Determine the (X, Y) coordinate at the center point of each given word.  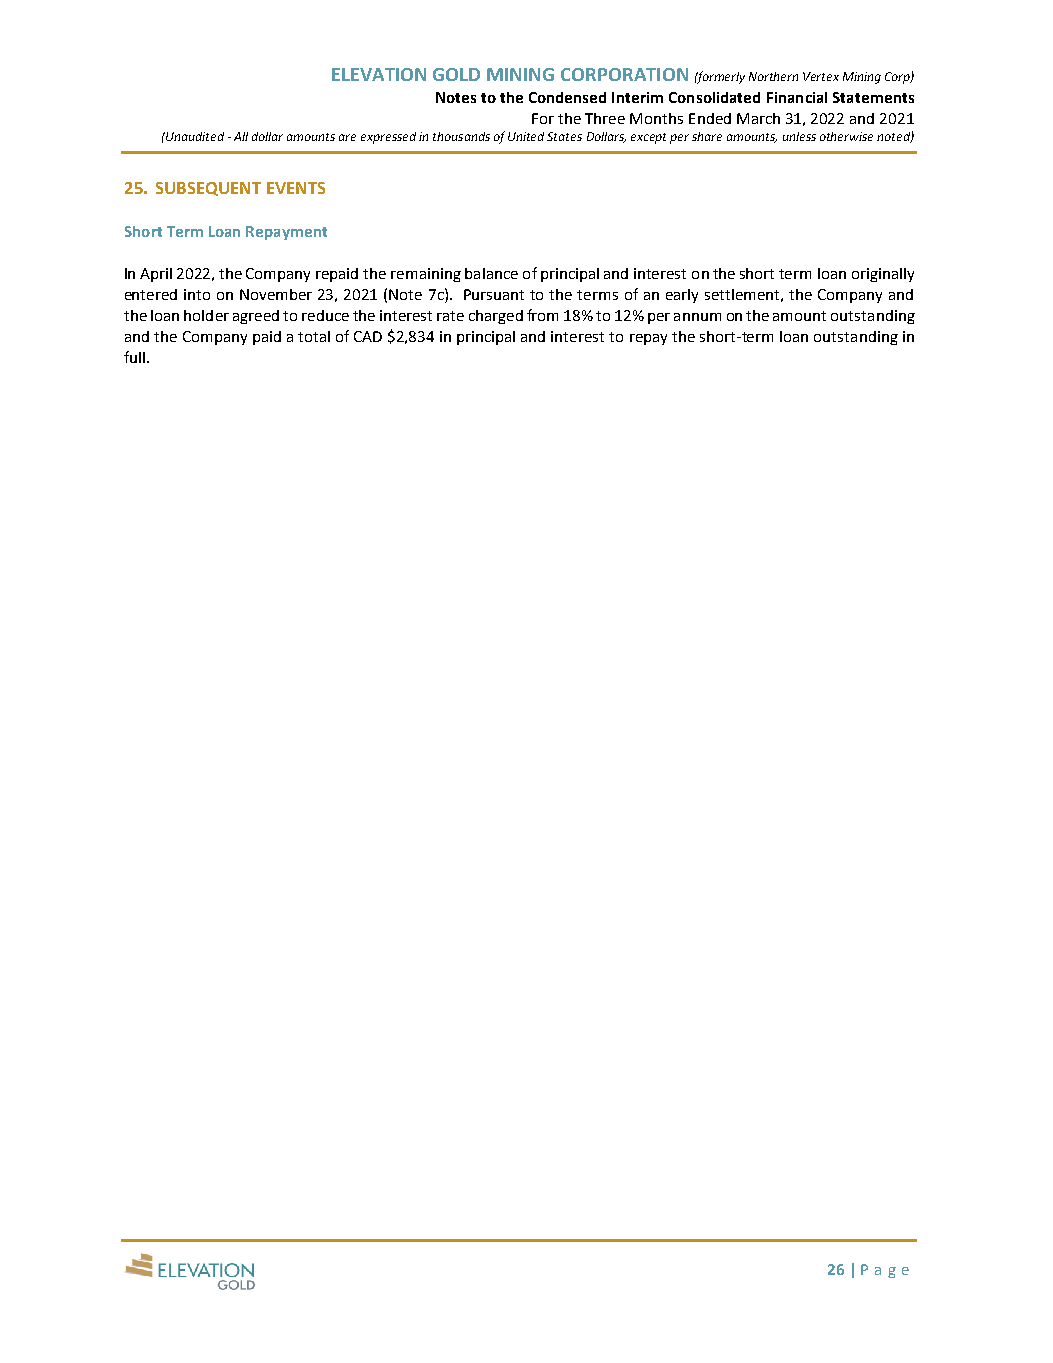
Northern (773, 76)
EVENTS (296, 188)
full (134, 357)
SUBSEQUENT (208, 189)
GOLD (456, 74)
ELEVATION (379, 74)
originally (883, 275)
